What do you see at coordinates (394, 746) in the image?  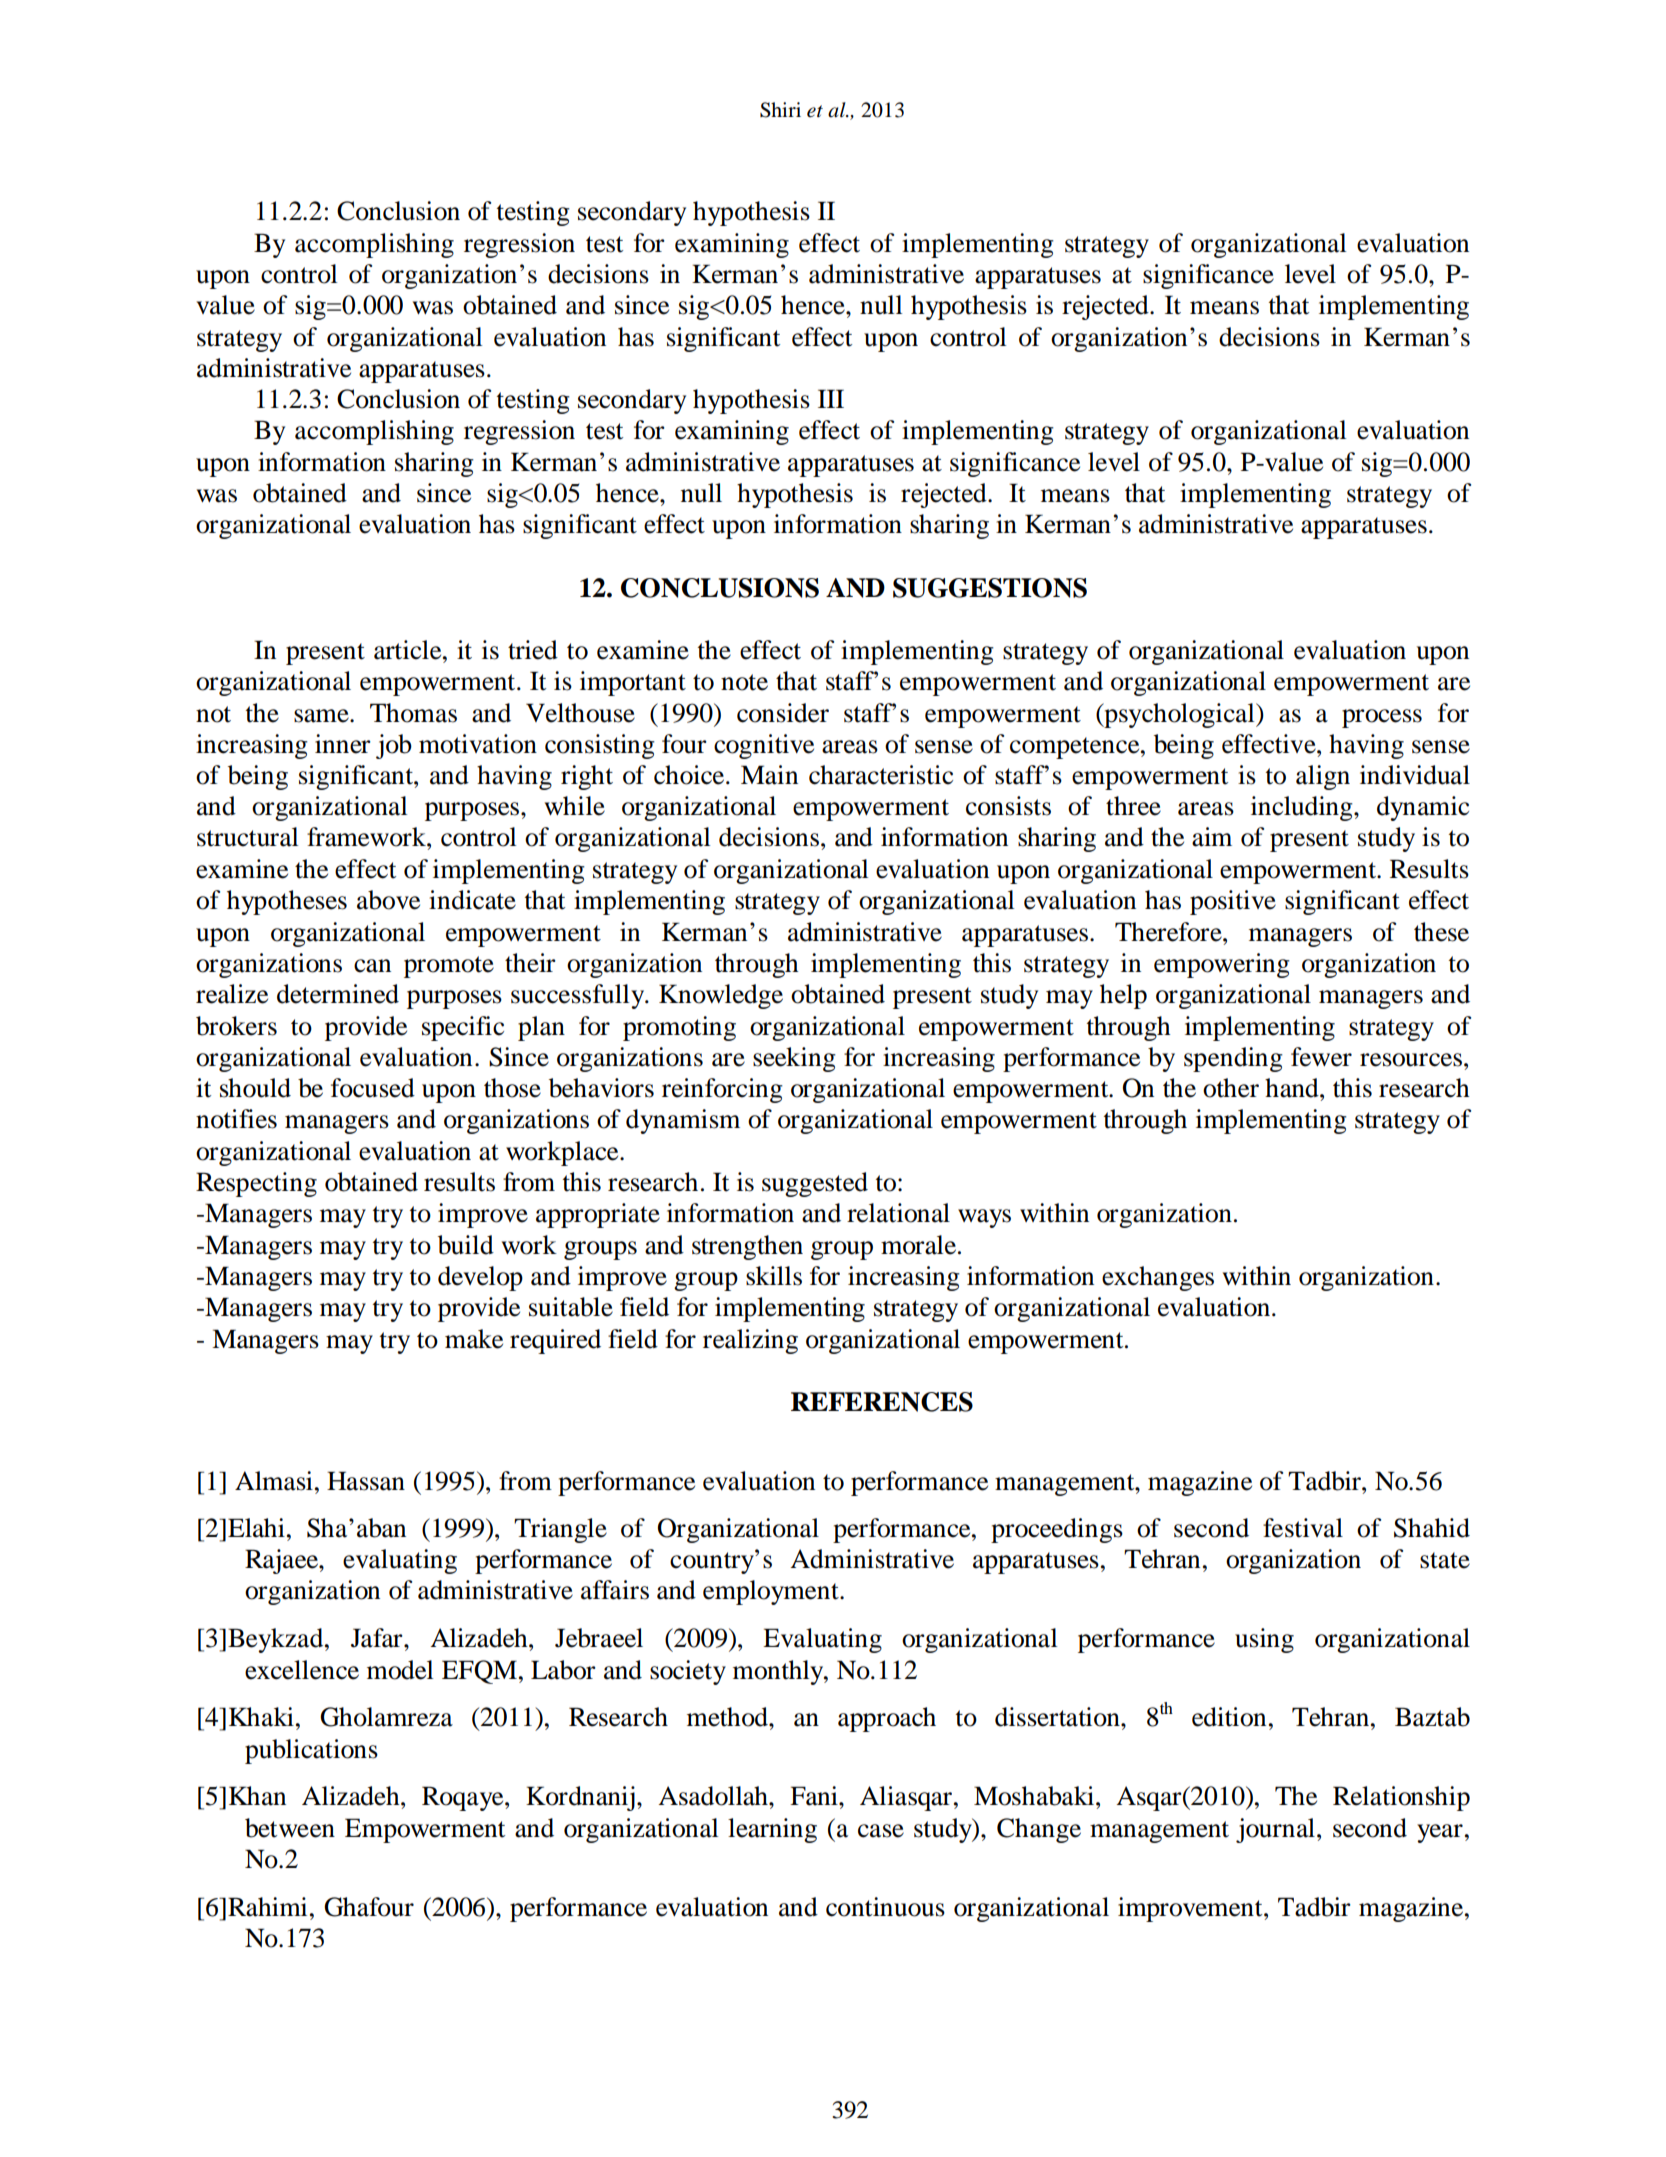 I see `job` at bounding box center [394, 746].
